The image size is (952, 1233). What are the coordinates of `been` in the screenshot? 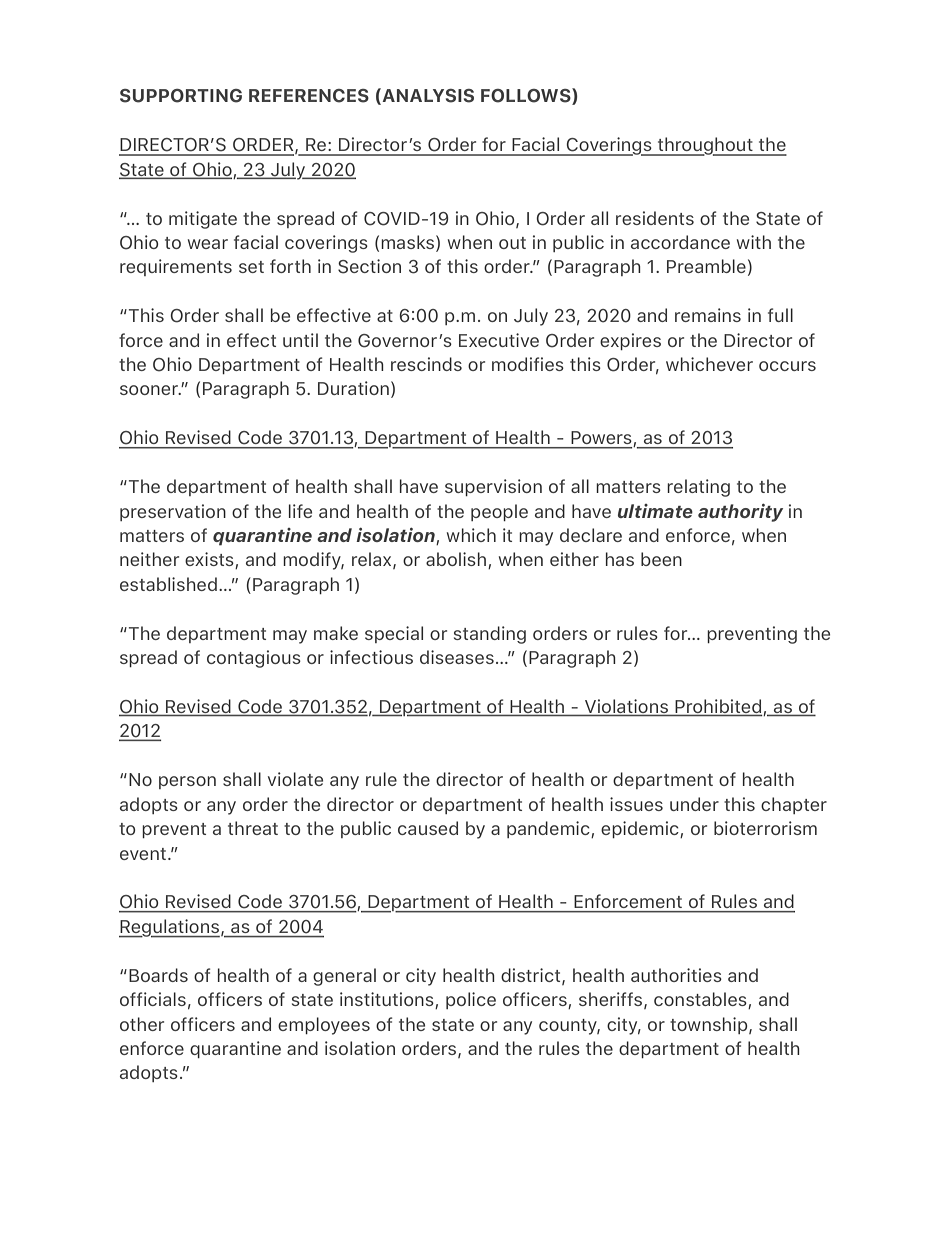 It's located at (661, 559).
